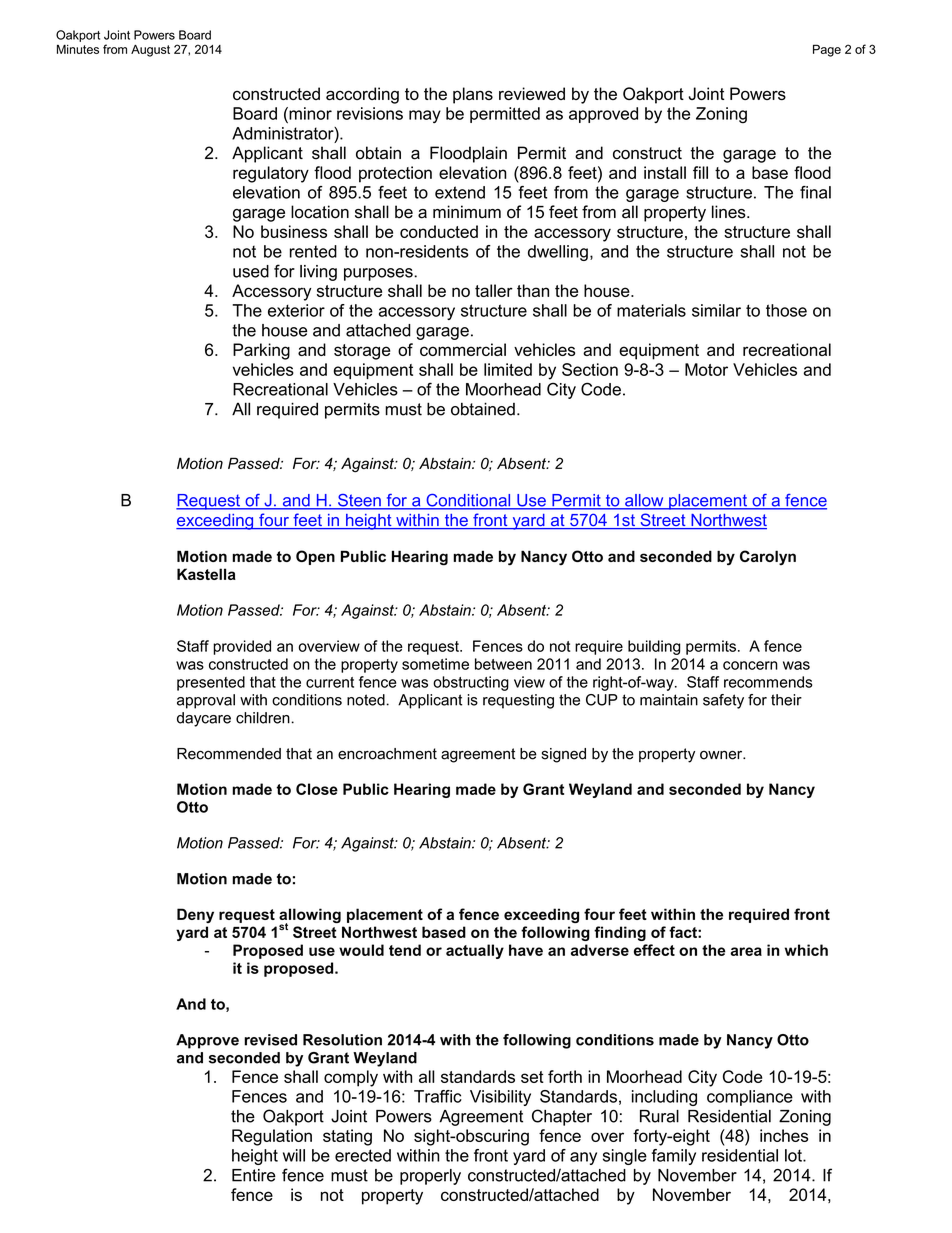 Image resolution: width=952 pixels, height=1233 pixels. Describe the element at coordinates (473, 95) in the document. I see `plans` at that location.
